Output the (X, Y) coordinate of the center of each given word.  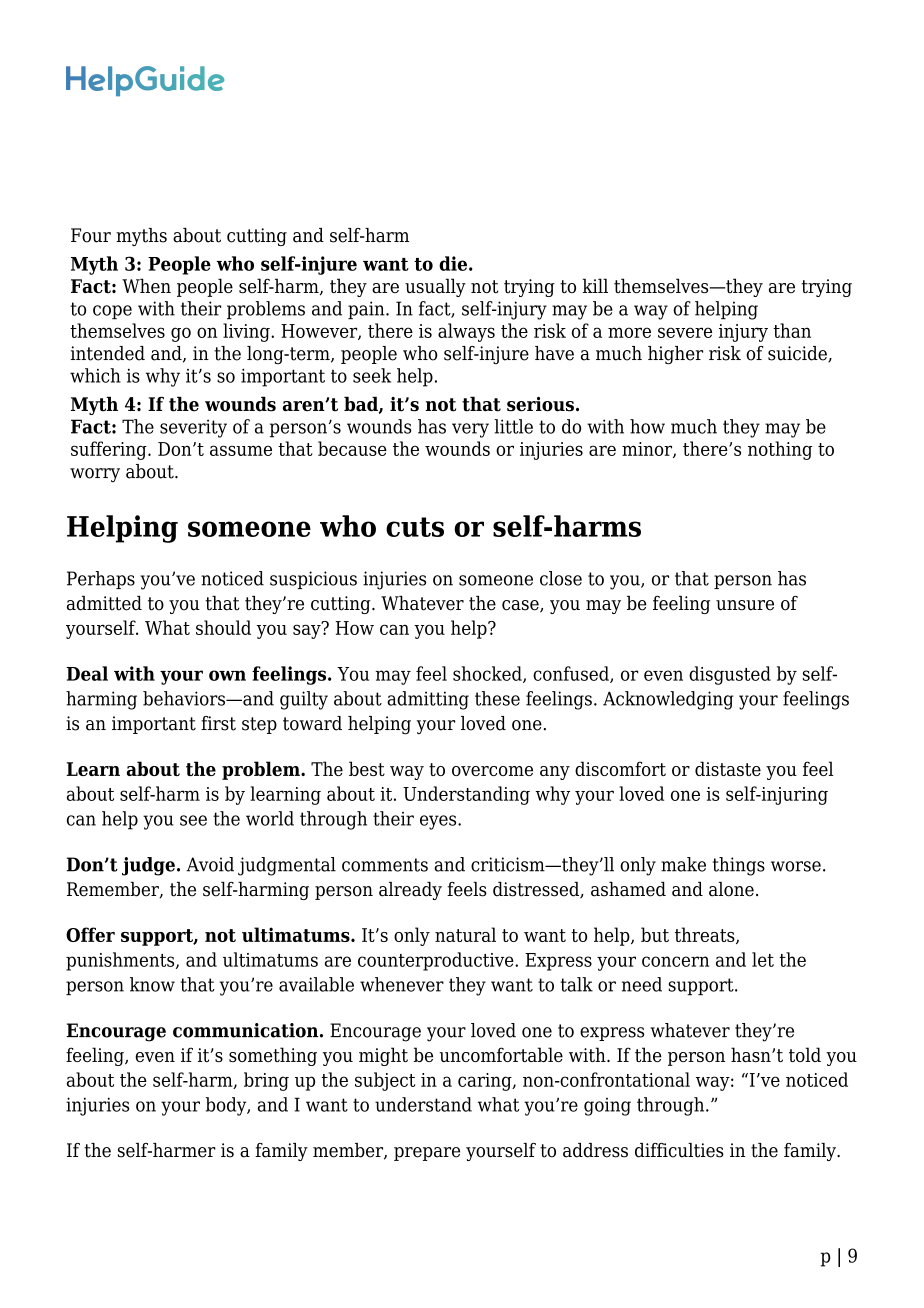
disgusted (730, 675)
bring (266, 1081)
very (470, 430)
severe (685, 332)
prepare (427, 1154)
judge (148, 866)
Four (91, 235)
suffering (110, 450)
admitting (428, 700)
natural (465, 934)
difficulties (679, 1150)
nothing (780, 450)
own (227, 675)
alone (731, 889)
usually (435, 287)
